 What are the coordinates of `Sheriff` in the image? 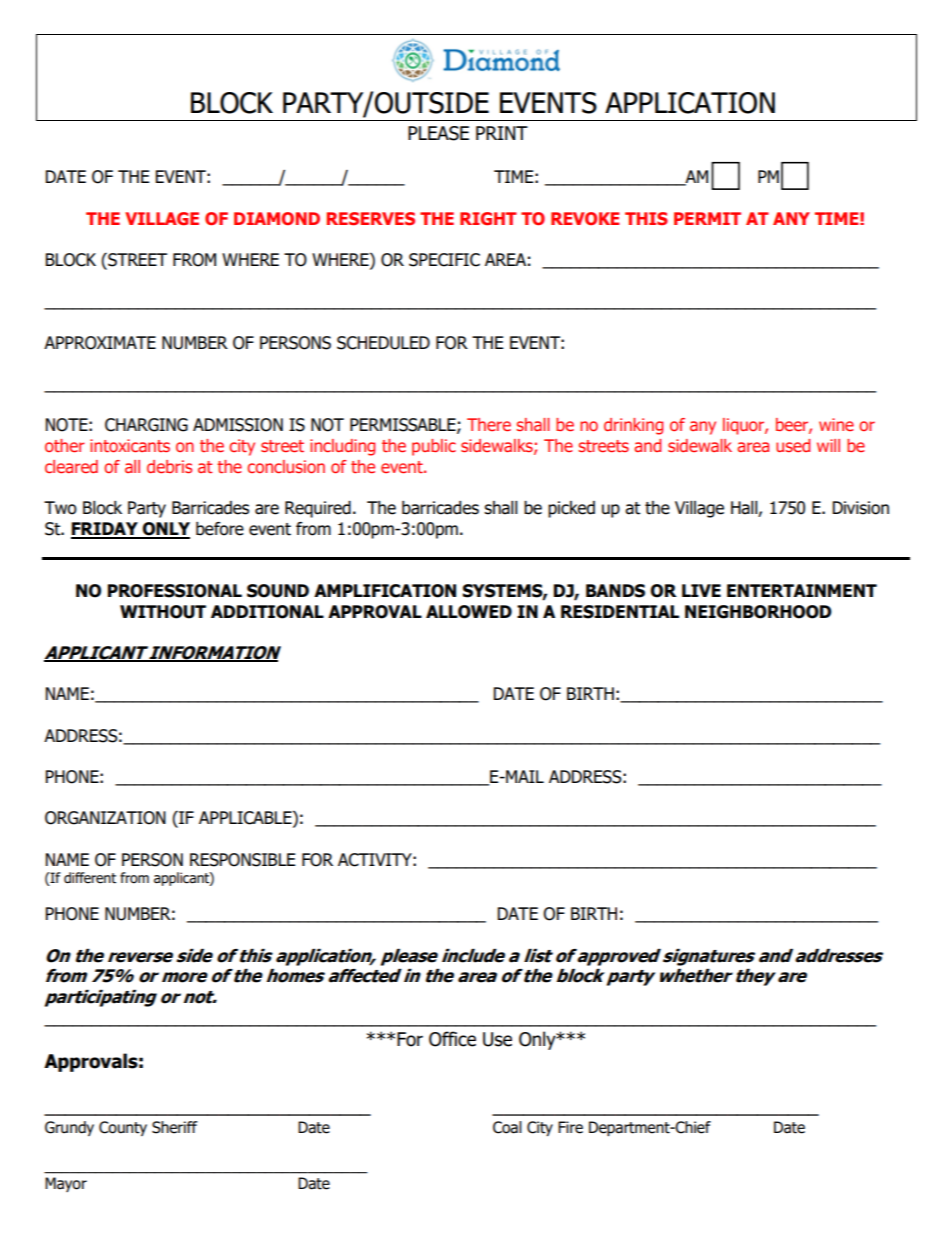 It's located at (175, 1127).
